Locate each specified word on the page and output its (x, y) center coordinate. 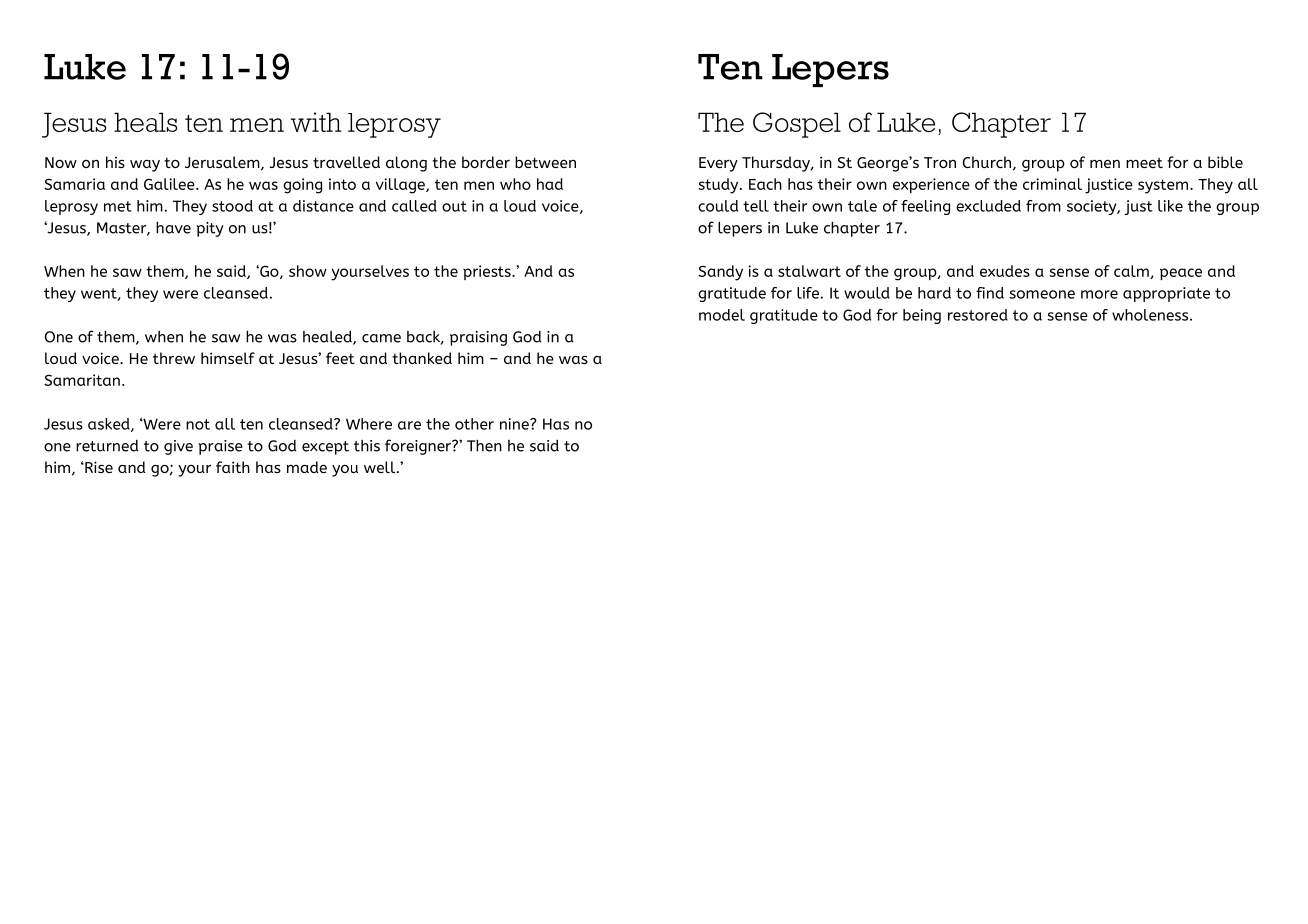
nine (515, 424)
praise (221, 447)
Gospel (797, 125)
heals (145, 122)
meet (1144, 162)
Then (484, 446)
